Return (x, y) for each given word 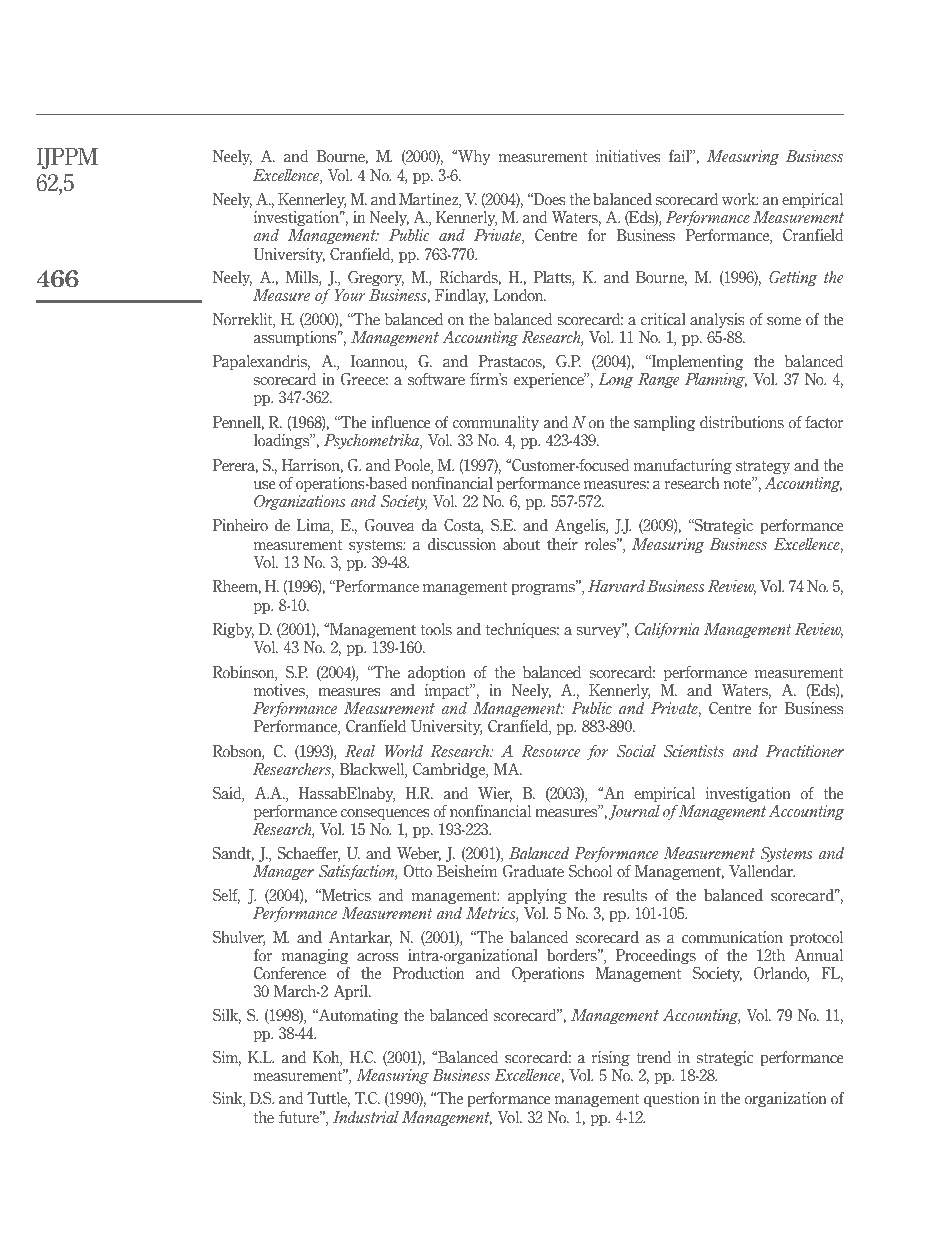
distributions (742, 422)
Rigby (233, 630)
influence (401, 422)
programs (544, 589)
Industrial (366, 1117)
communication (732, 937)
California (667, 630)
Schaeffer (308, 854)
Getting (793, 278)
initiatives (628, 156)
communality (496, 423)
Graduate (533, 871)
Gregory (376, 278)
